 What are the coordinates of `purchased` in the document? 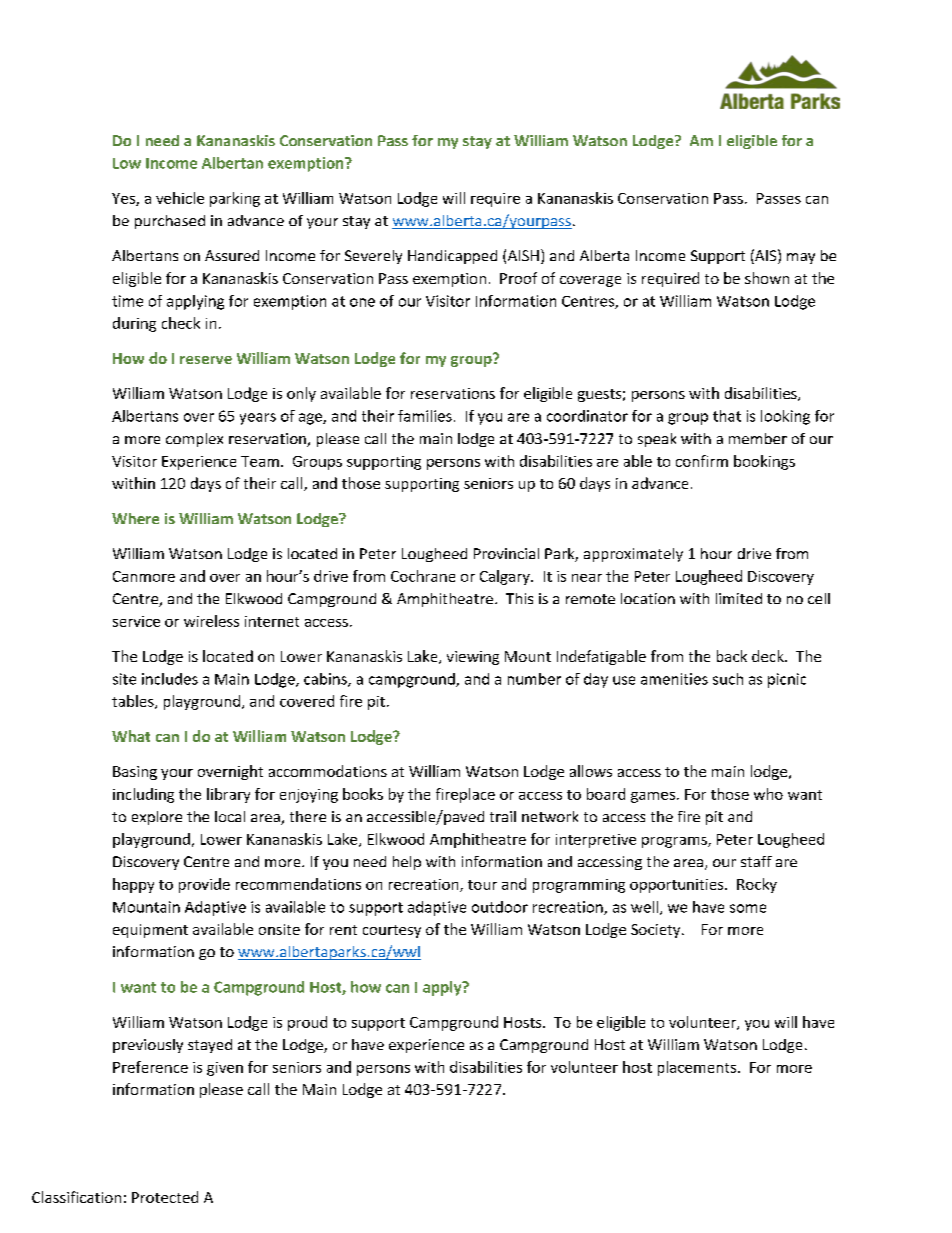 It's located at (170, 222).
